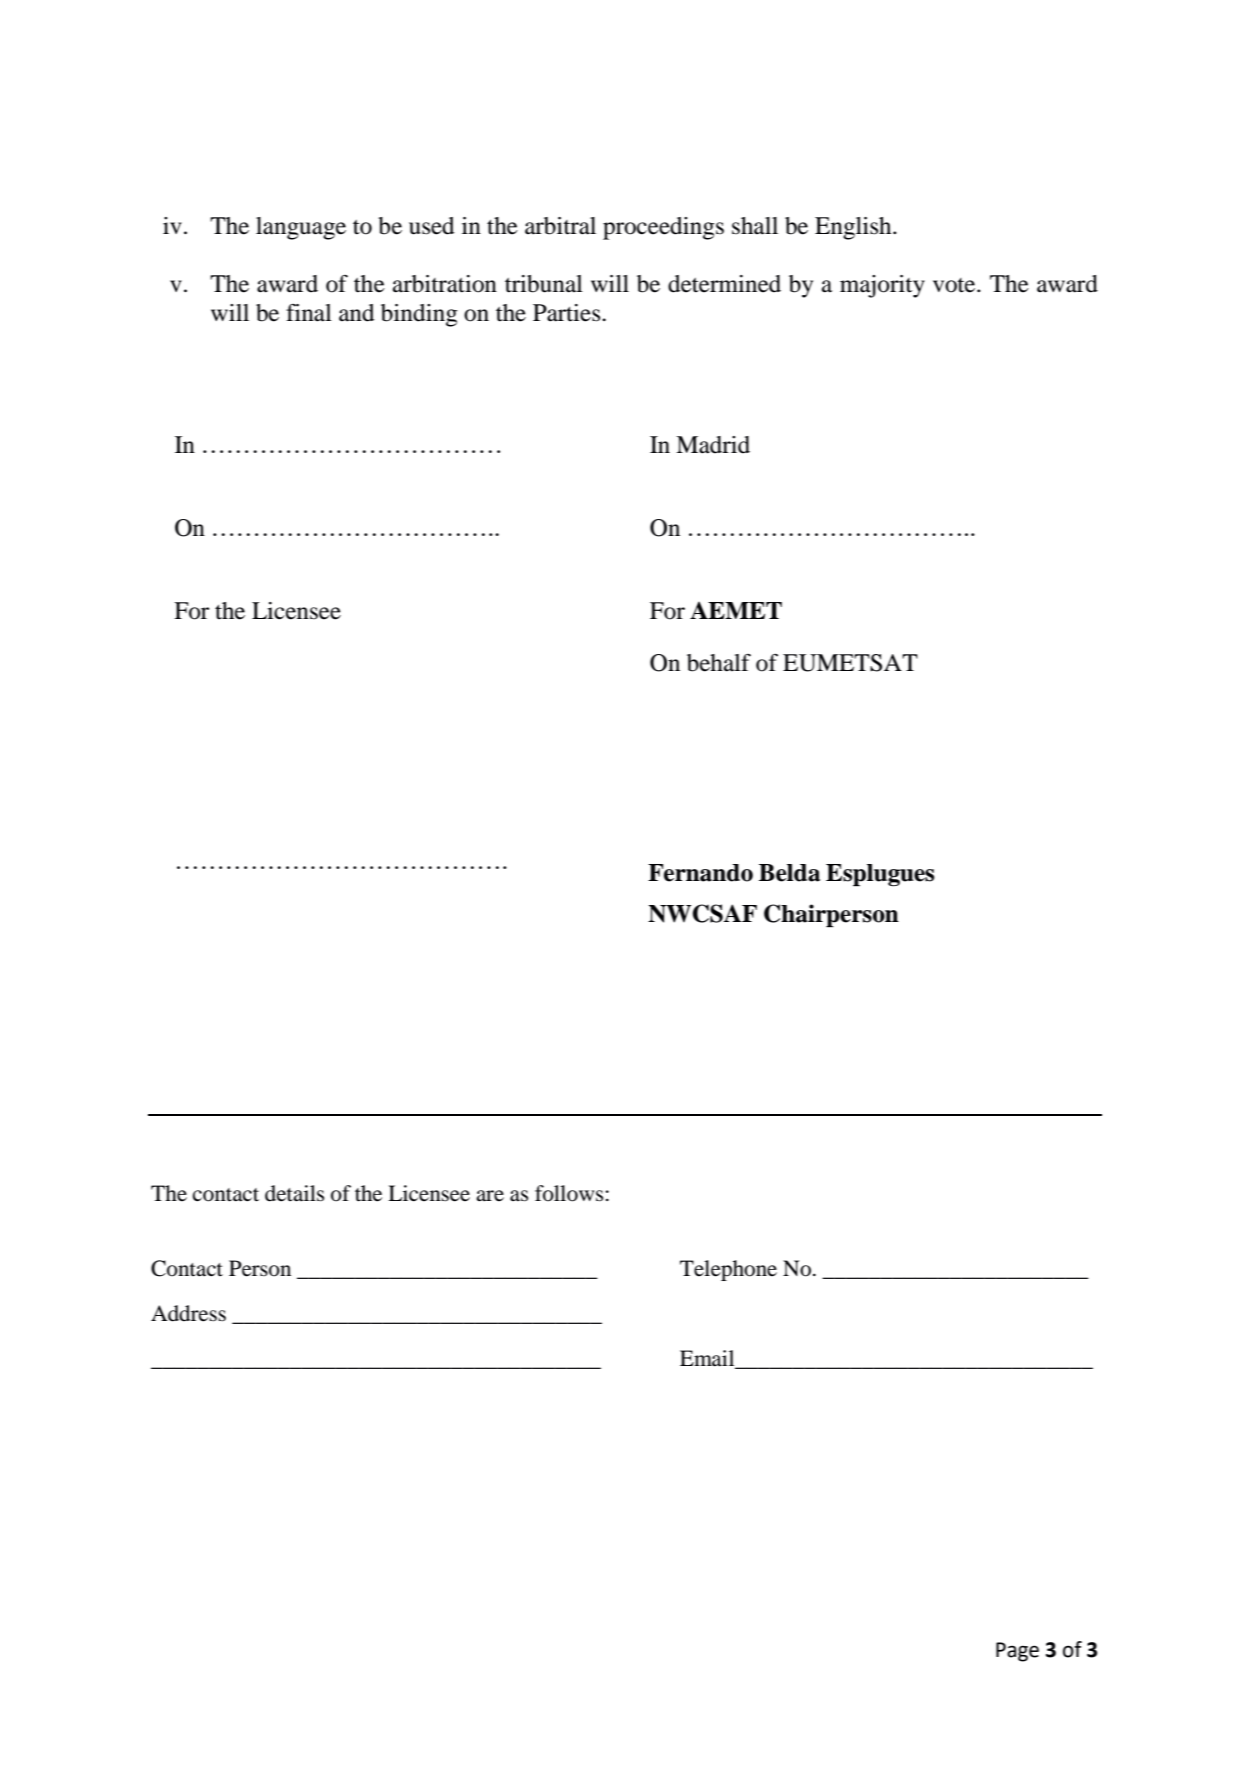 The width and height of the page is (1249, 1766). I want to click on Fernando, so click(700, 873).
